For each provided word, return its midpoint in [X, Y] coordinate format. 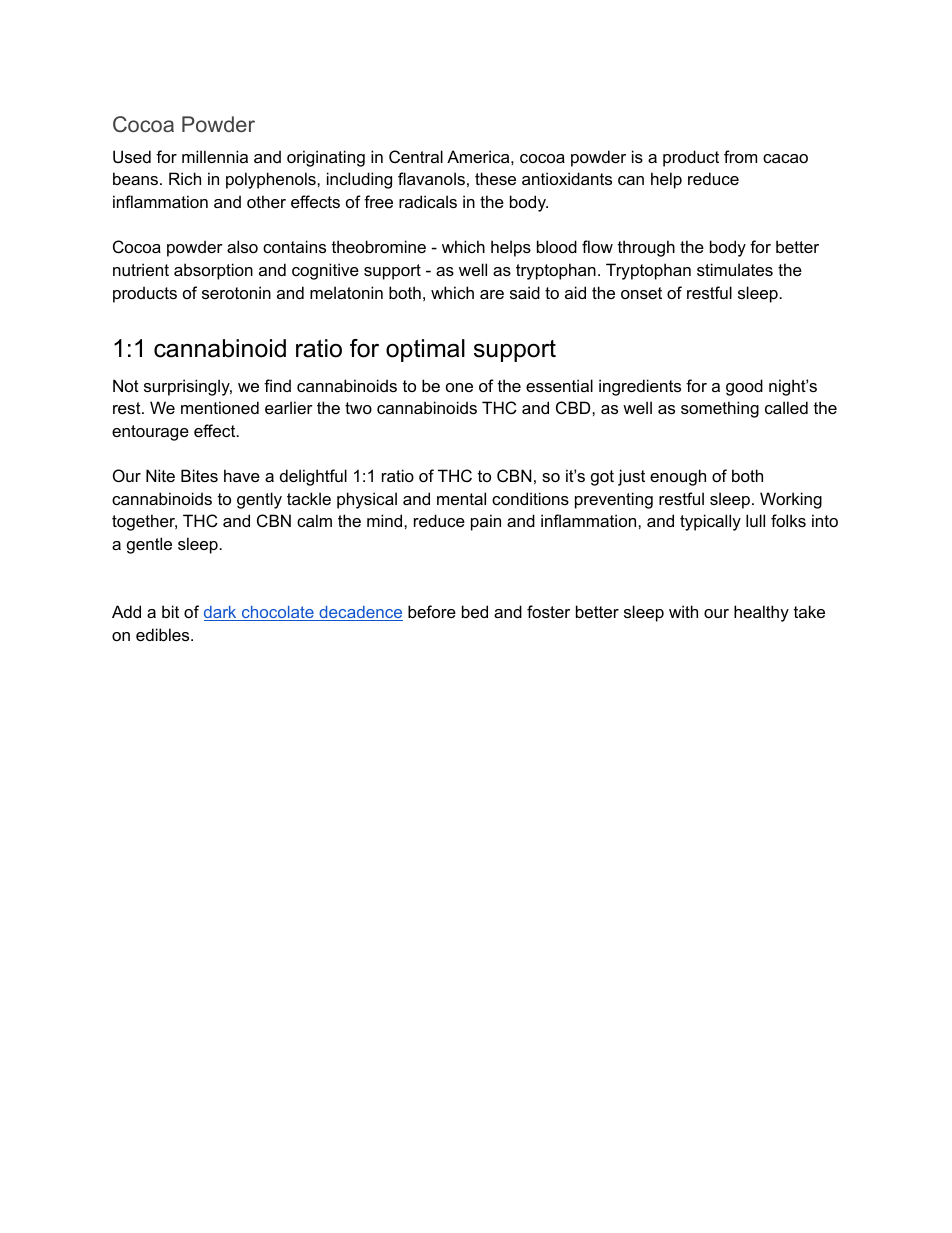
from [740, 156]
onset [641, 293]
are [492, 294]
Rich [185, 178]
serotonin [236, 292]
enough [678, 477]
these [495, 178]
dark [221, 613]
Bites [199, 475]
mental [461, 498]
